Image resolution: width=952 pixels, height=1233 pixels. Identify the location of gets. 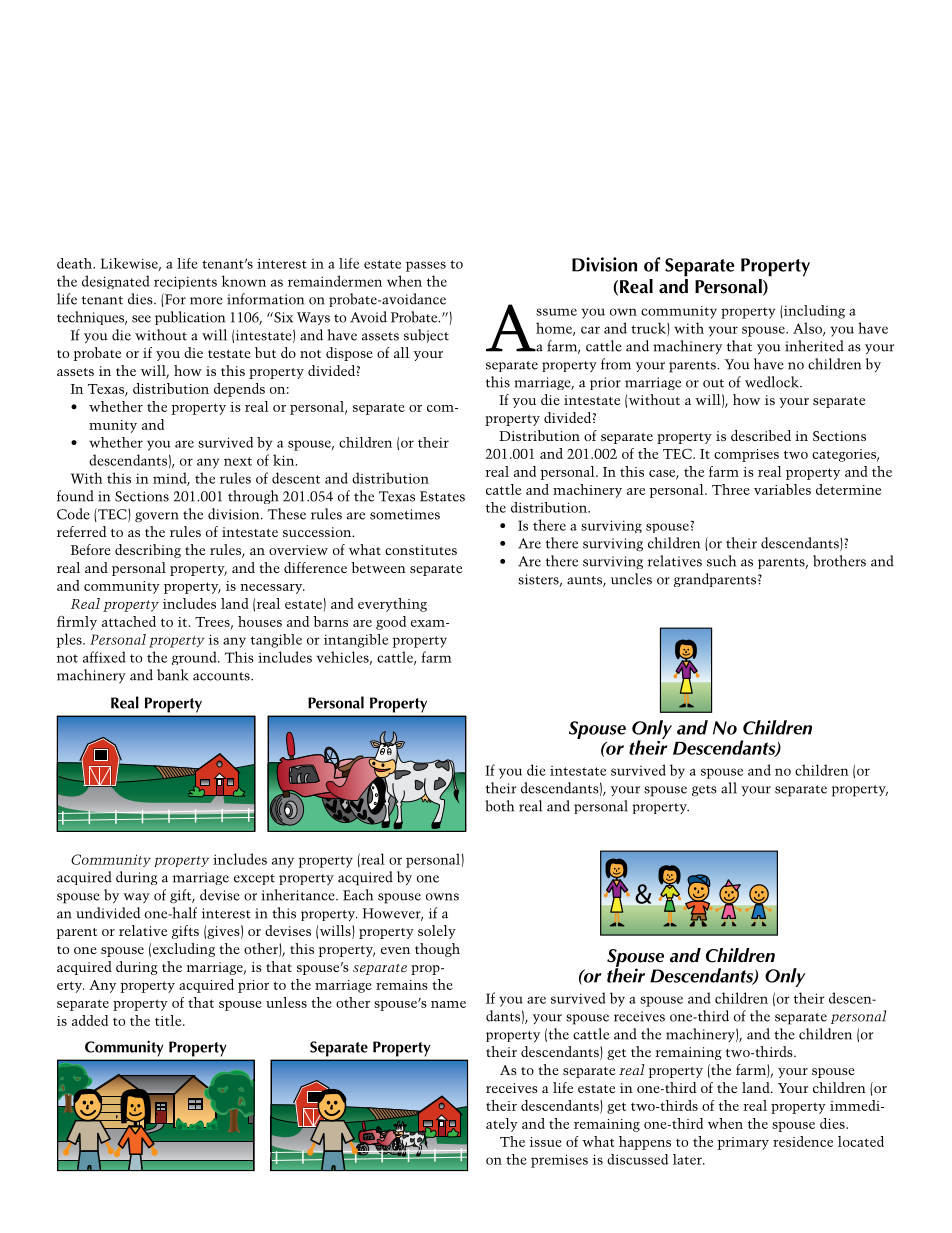
(704, 791).
